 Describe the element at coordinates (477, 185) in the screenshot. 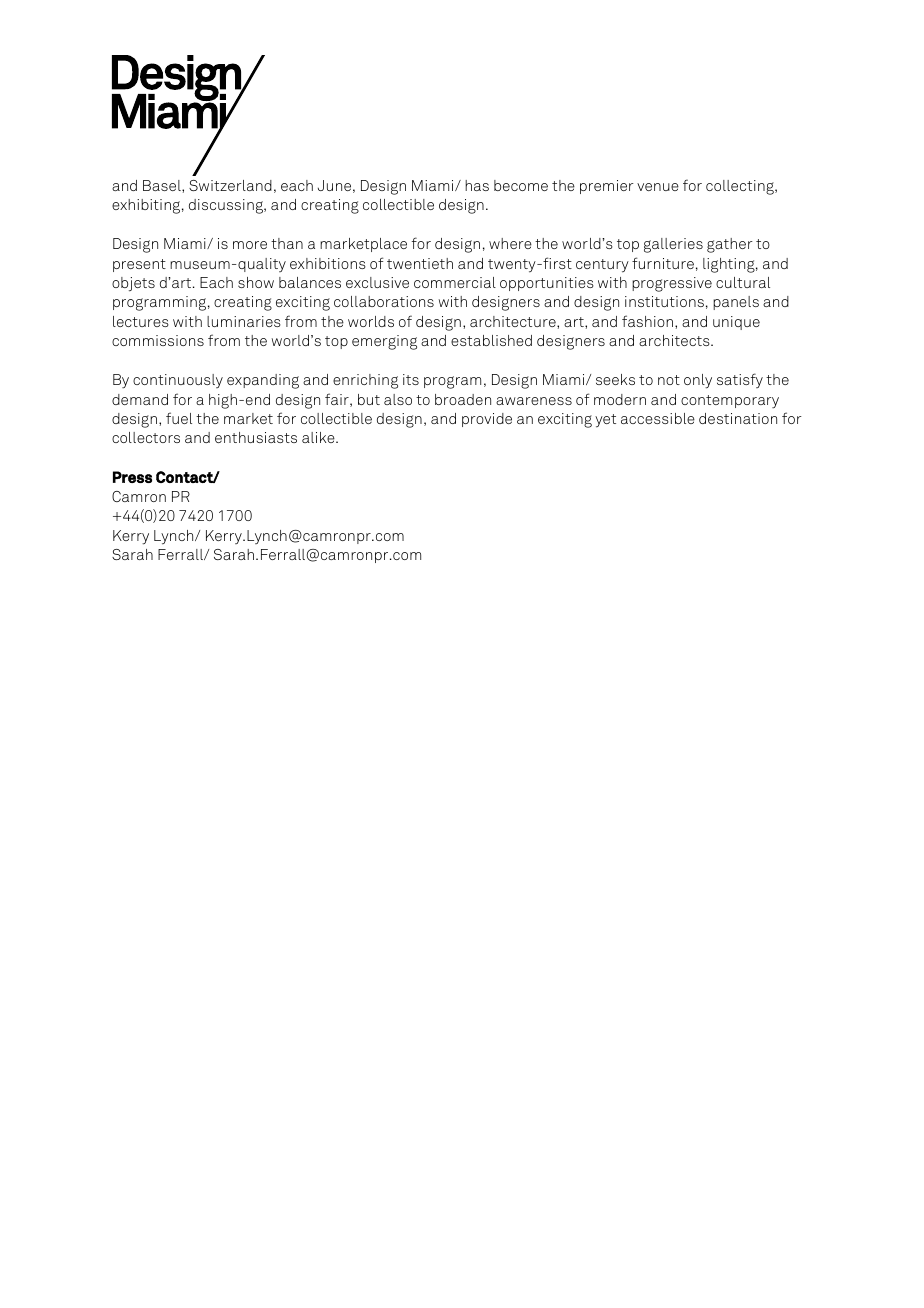

I see `has` at that location.
